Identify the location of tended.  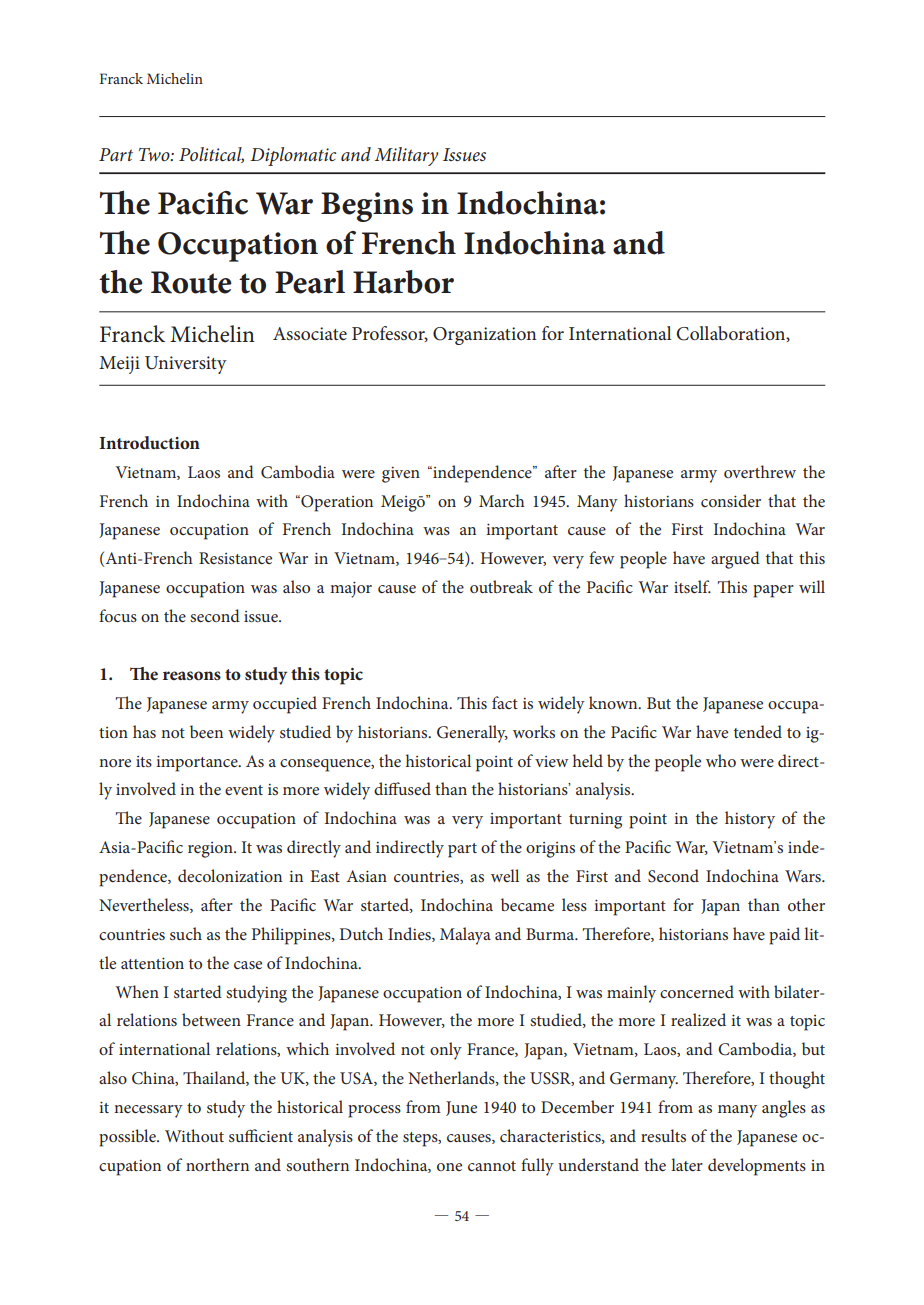
(758, 731).
